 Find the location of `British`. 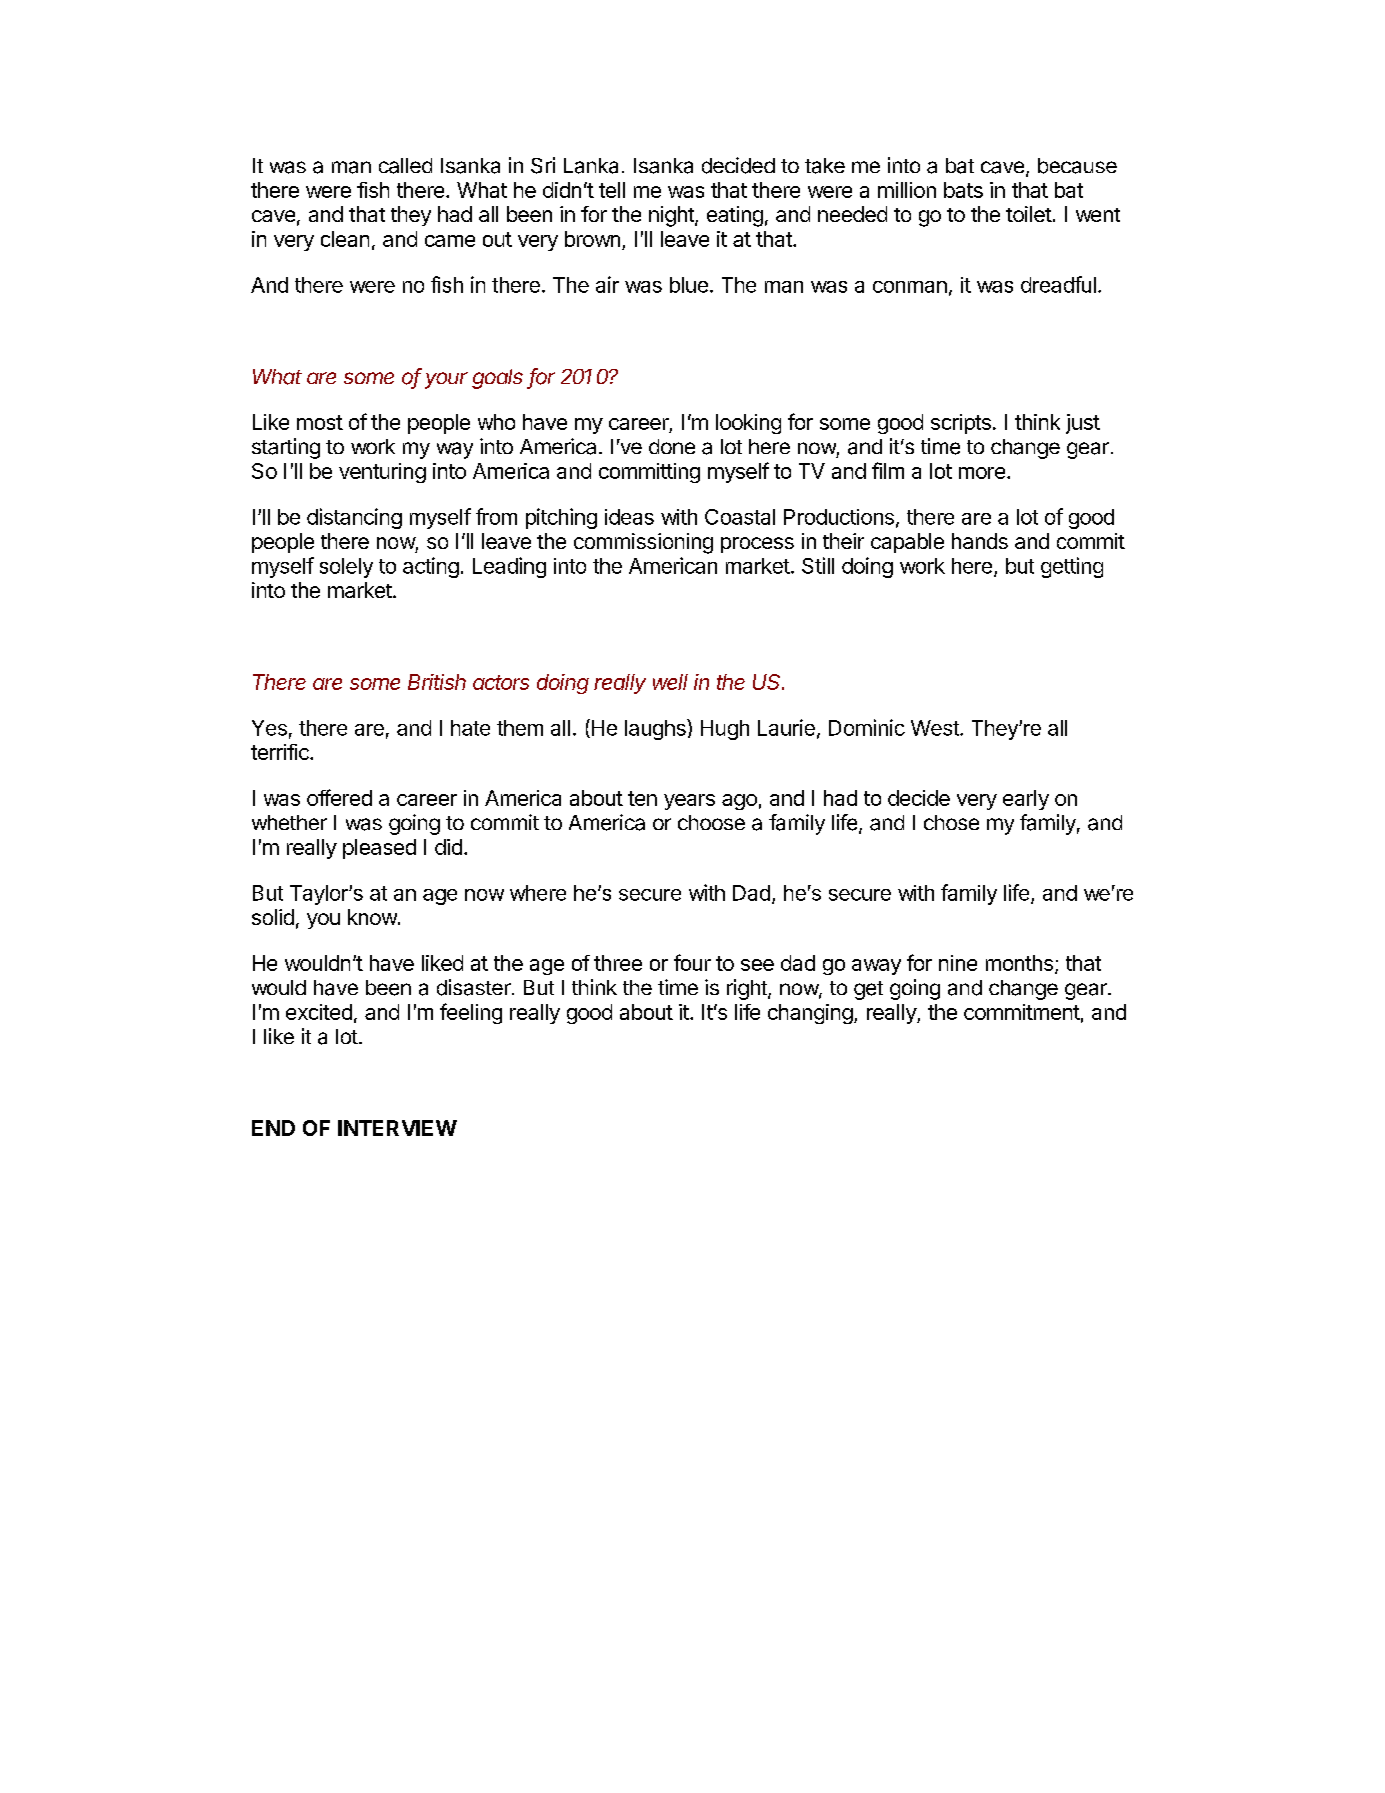

British is located at coordinates (437, 682).
